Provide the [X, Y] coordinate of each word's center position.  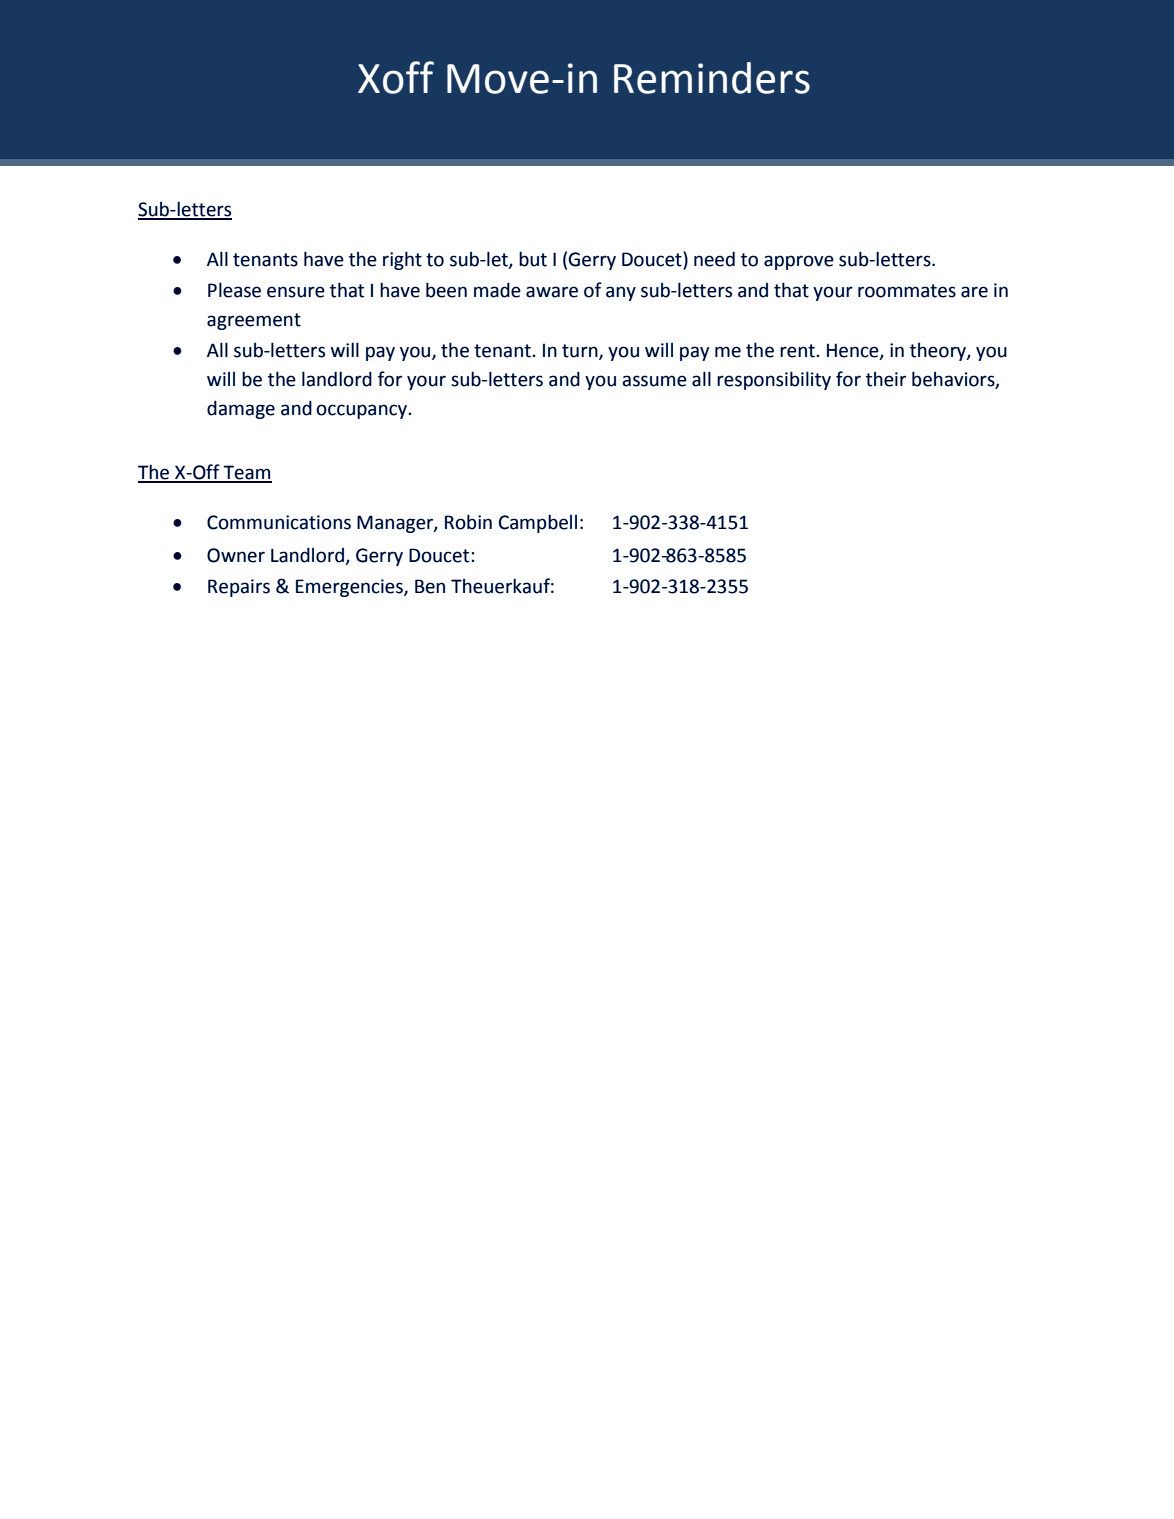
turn [581, 351]
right [402, 260]
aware [552, 292]
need [714, 259]
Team [247, 473]
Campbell [538, 523]
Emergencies [350, 588]
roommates [907, 291]
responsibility [774, 380]
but [533, 259]
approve [799, 262]
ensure [296, 292]
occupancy [362, 411]
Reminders [712, 78]
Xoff [396, 77]
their [886, 379]
